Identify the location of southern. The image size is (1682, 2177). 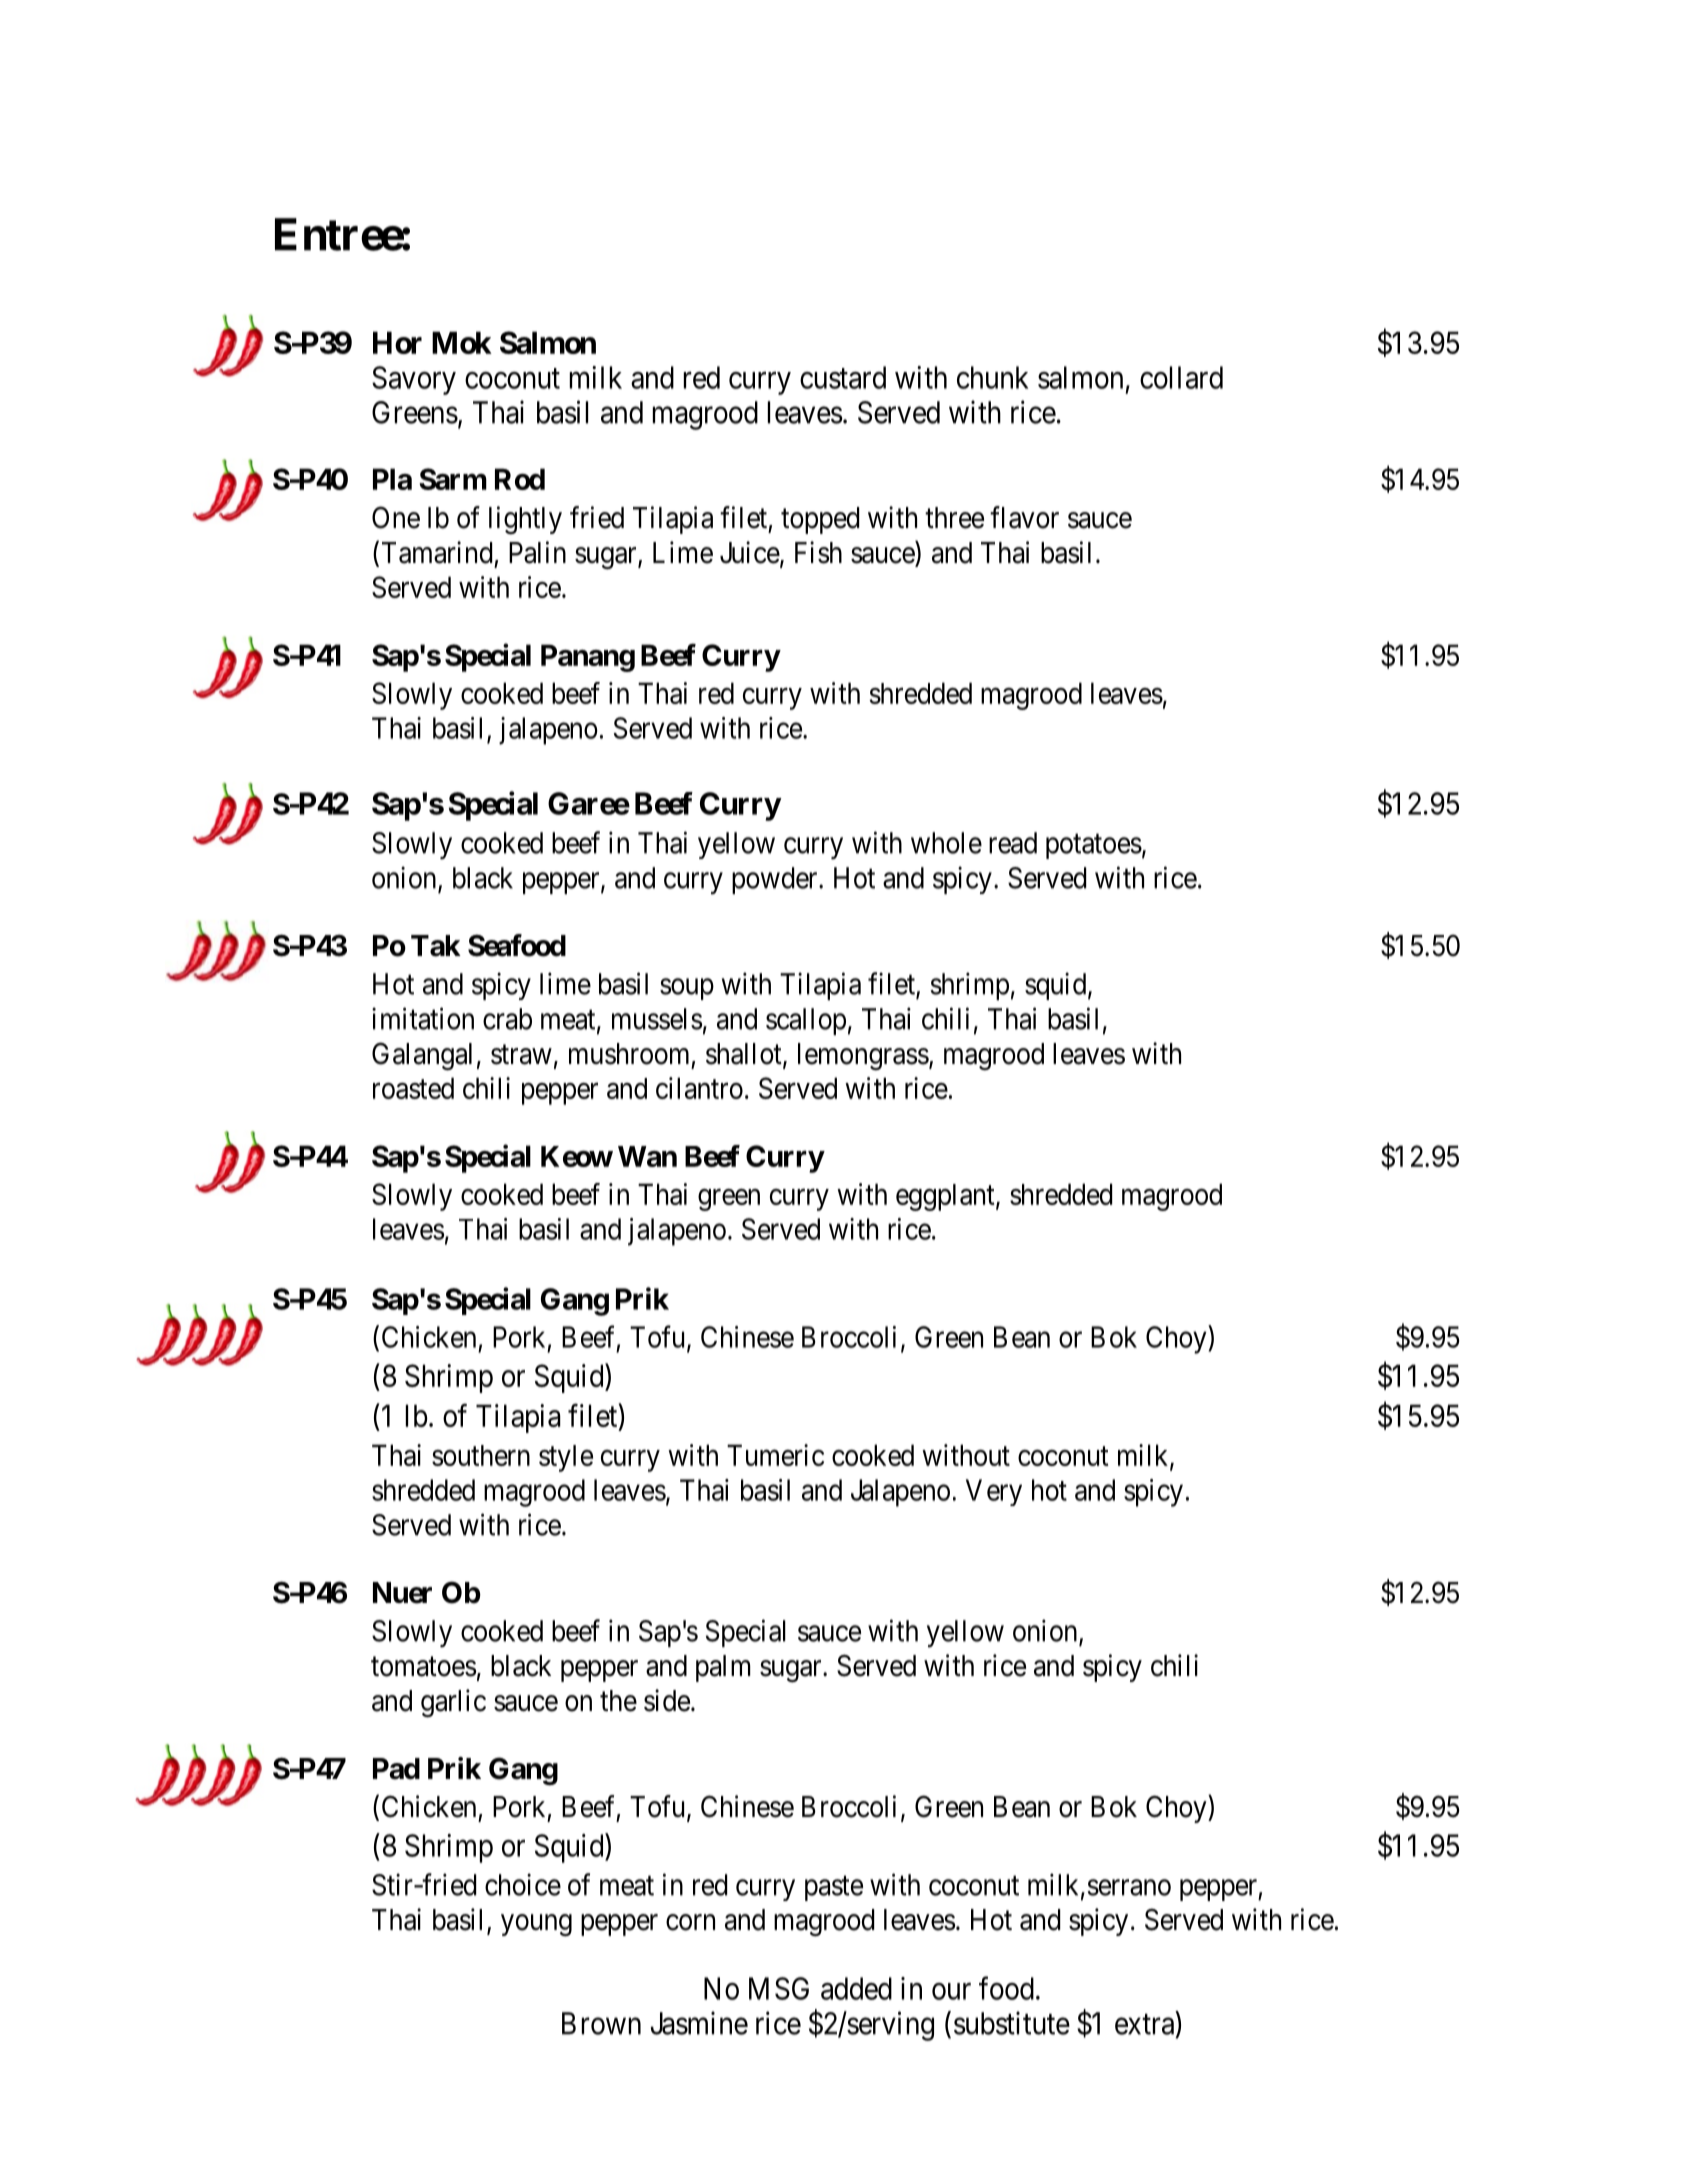
(481, 1455).
